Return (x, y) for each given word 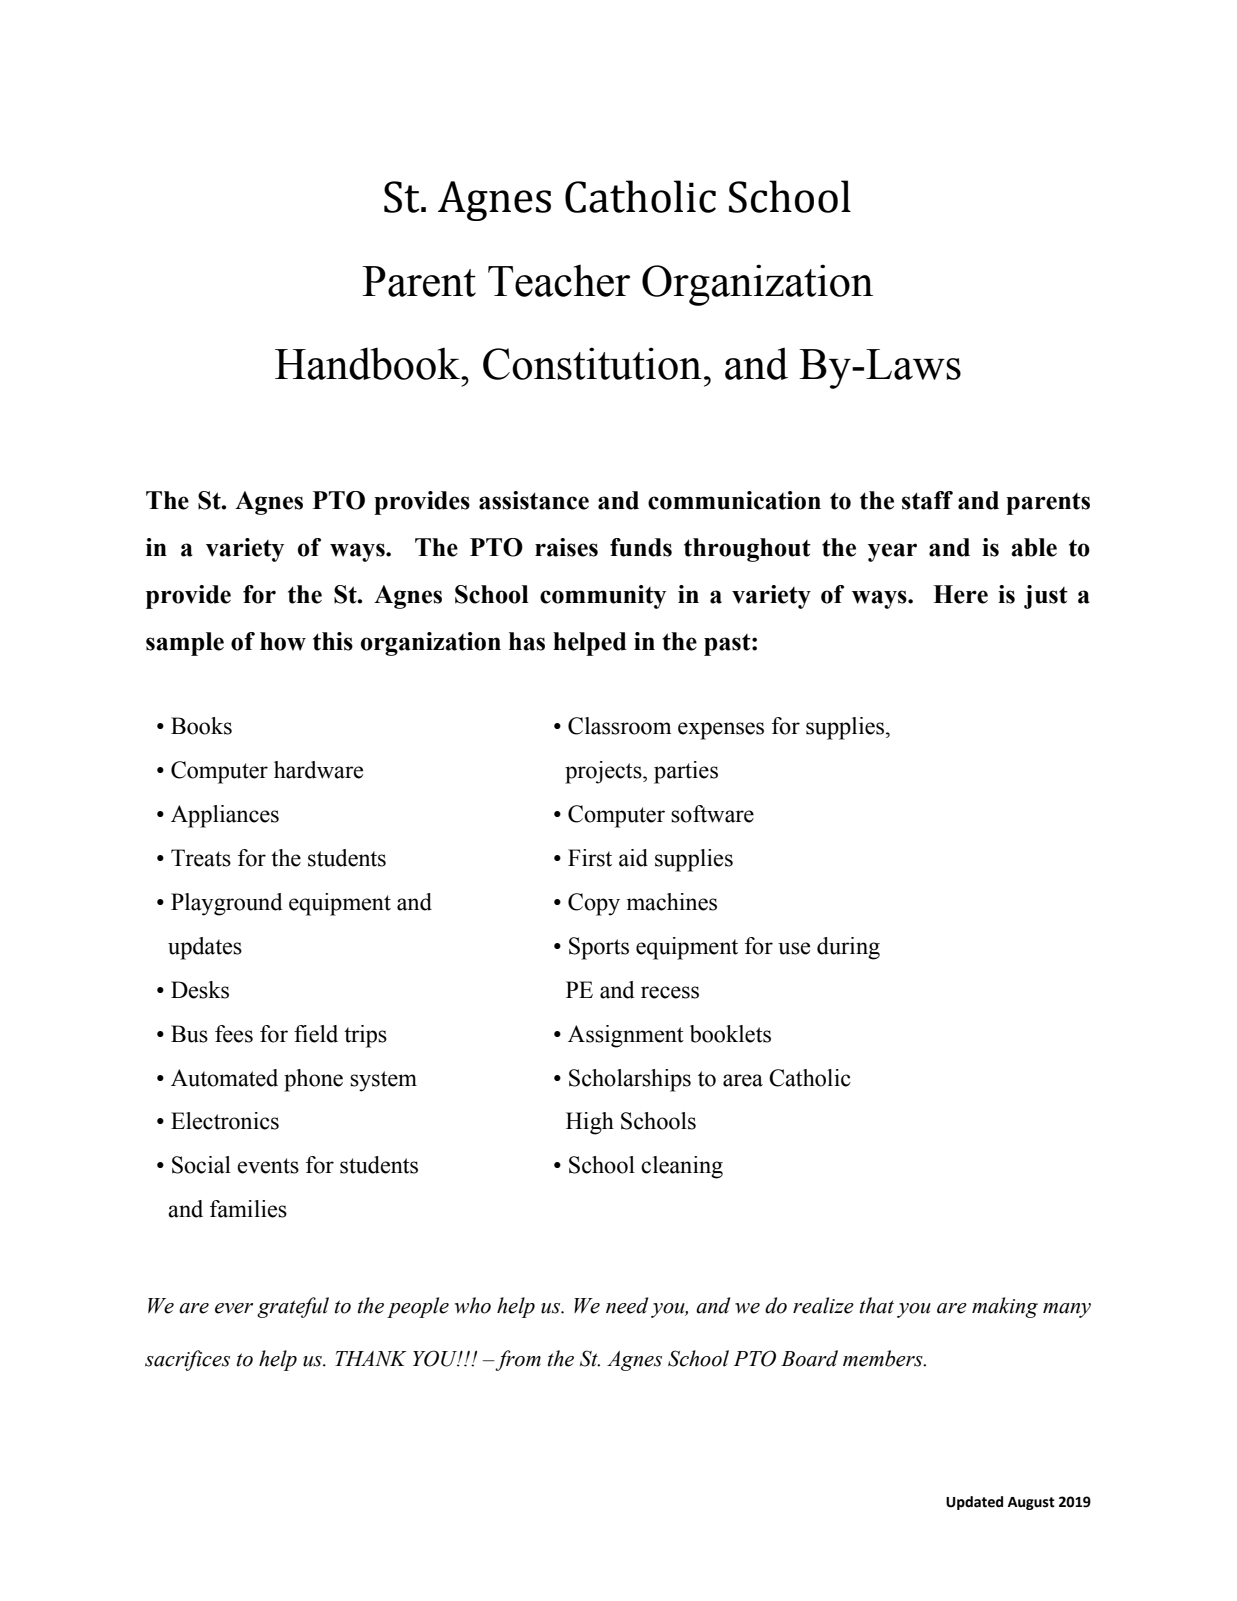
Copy (594, 904)
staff (927, 500)
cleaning (682, 1167)
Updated (974, 1503)
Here (960, 594)
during (848, 948)
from (517, 1360)
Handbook (368, 363)
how (283, 641)
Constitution (592, 363)
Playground (227, 904)
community (603, 597)
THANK (371, 1358)
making (1005, 1307)
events (268, 1166)
